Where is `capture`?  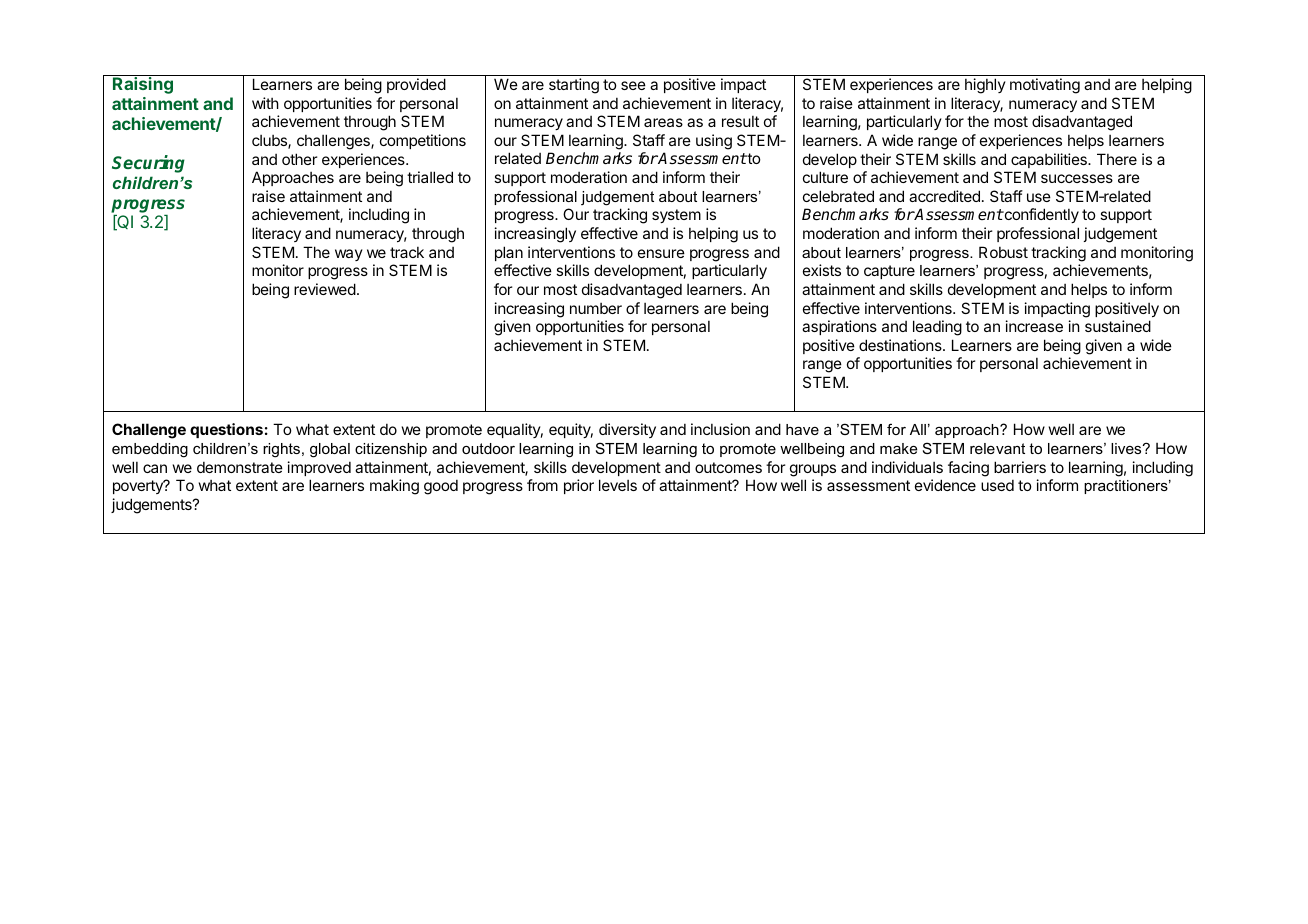
capture is located at coordinates (889, 272).
